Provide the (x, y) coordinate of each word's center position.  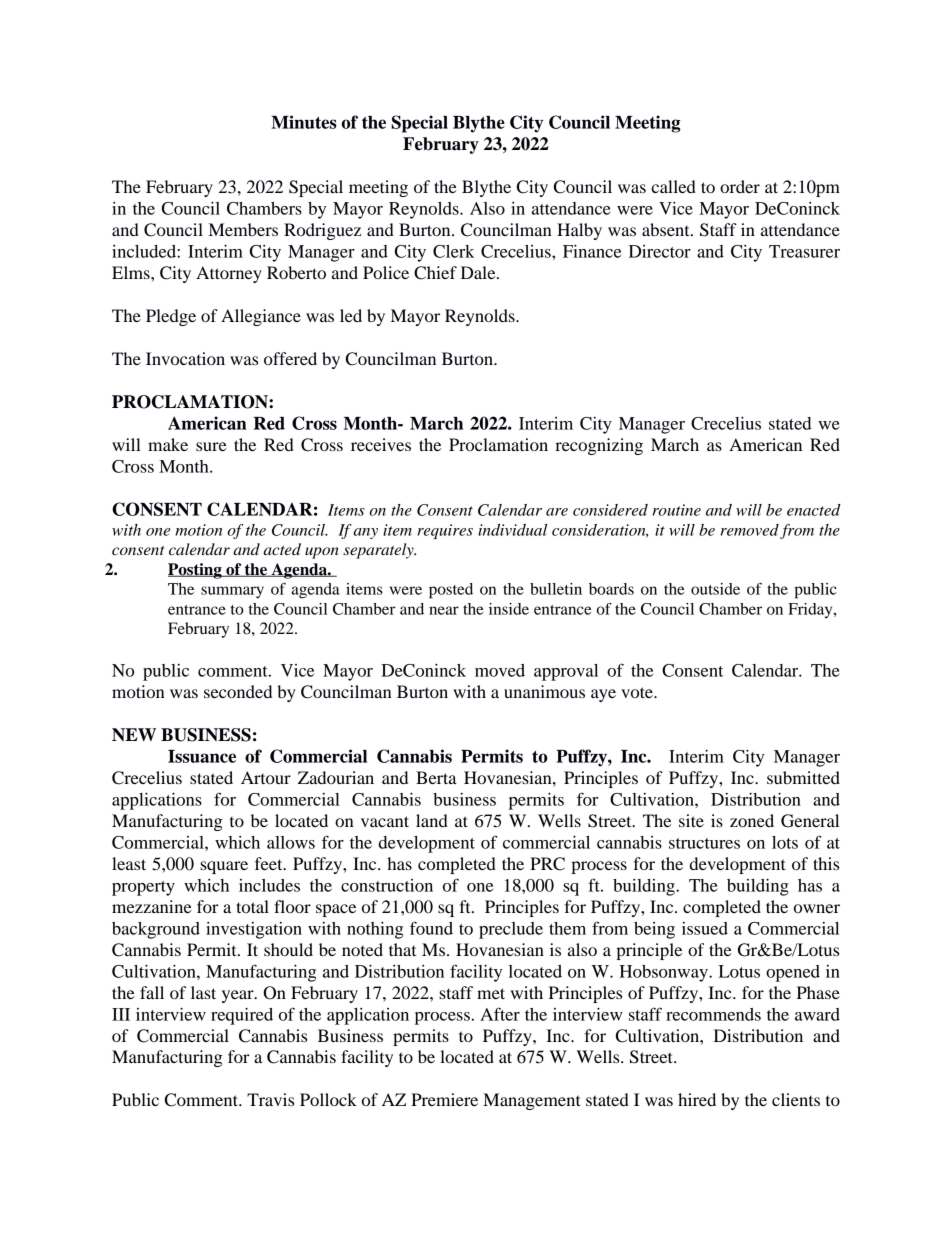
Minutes (304, 122)
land (432, 820)
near (444, 610)
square (224, 867)
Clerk (454, 251)
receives (381, 444)
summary (232, 592)
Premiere (444, 1099)
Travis (270, 1099)
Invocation (185, 358)
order (740, 186)
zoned (752, 820)
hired (697, 1099)
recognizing (599, 446)
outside (715, 589)
